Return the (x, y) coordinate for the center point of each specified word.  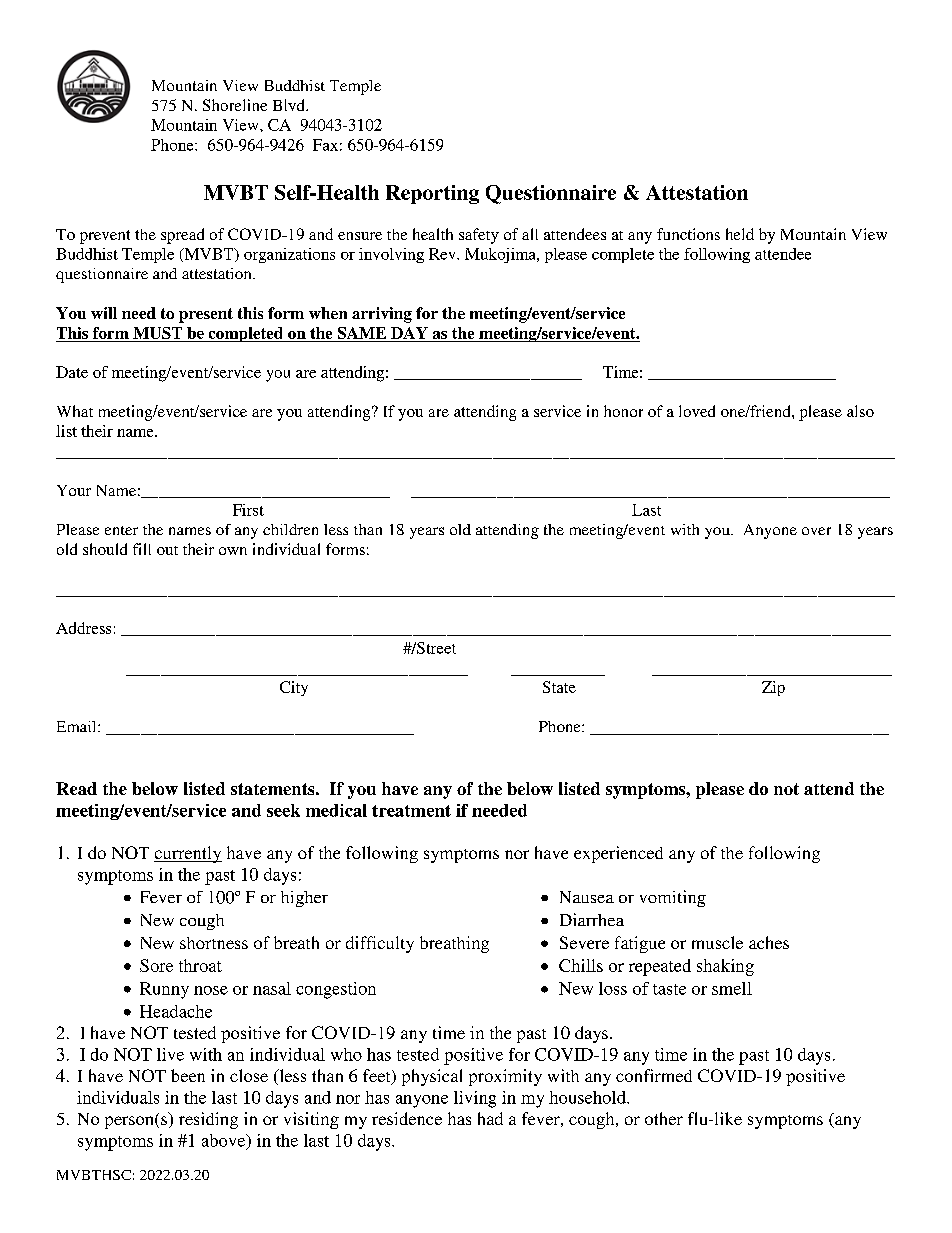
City (294, 688)
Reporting (432, 194)
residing (208, 1120)
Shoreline (235, 105)
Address (83, 628)
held (740, 234)
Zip (773, 688)
